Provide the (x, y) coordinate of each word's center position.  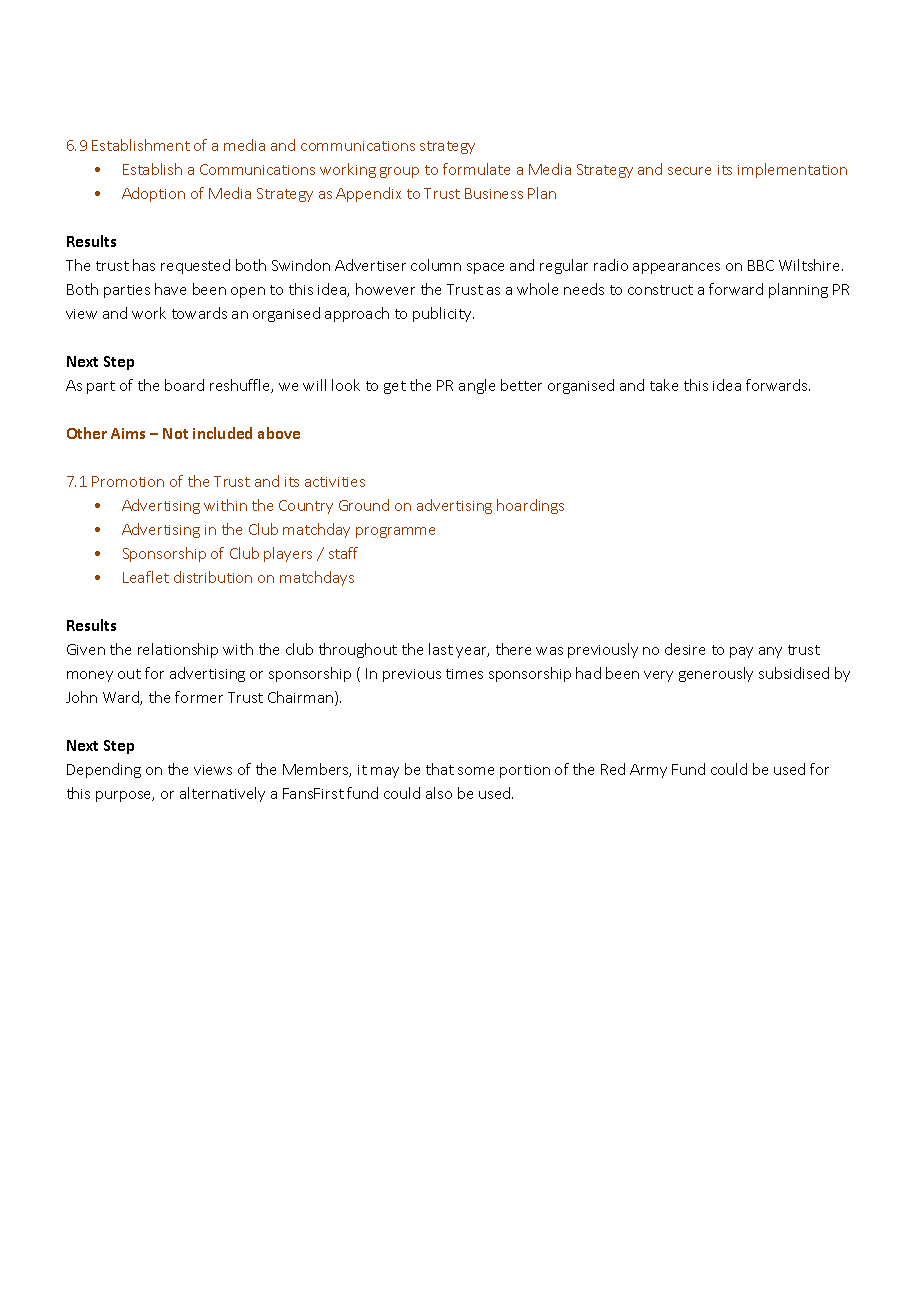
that (440, 769)
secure (689, 171)
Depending (104, 770)
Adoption (153, 194)
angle (477, 386)
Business (494, 193)
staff (343, 553)
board (184, 385)
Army (648, 771)
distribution (213, 577)
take (664, 385)
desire (685, 649)
